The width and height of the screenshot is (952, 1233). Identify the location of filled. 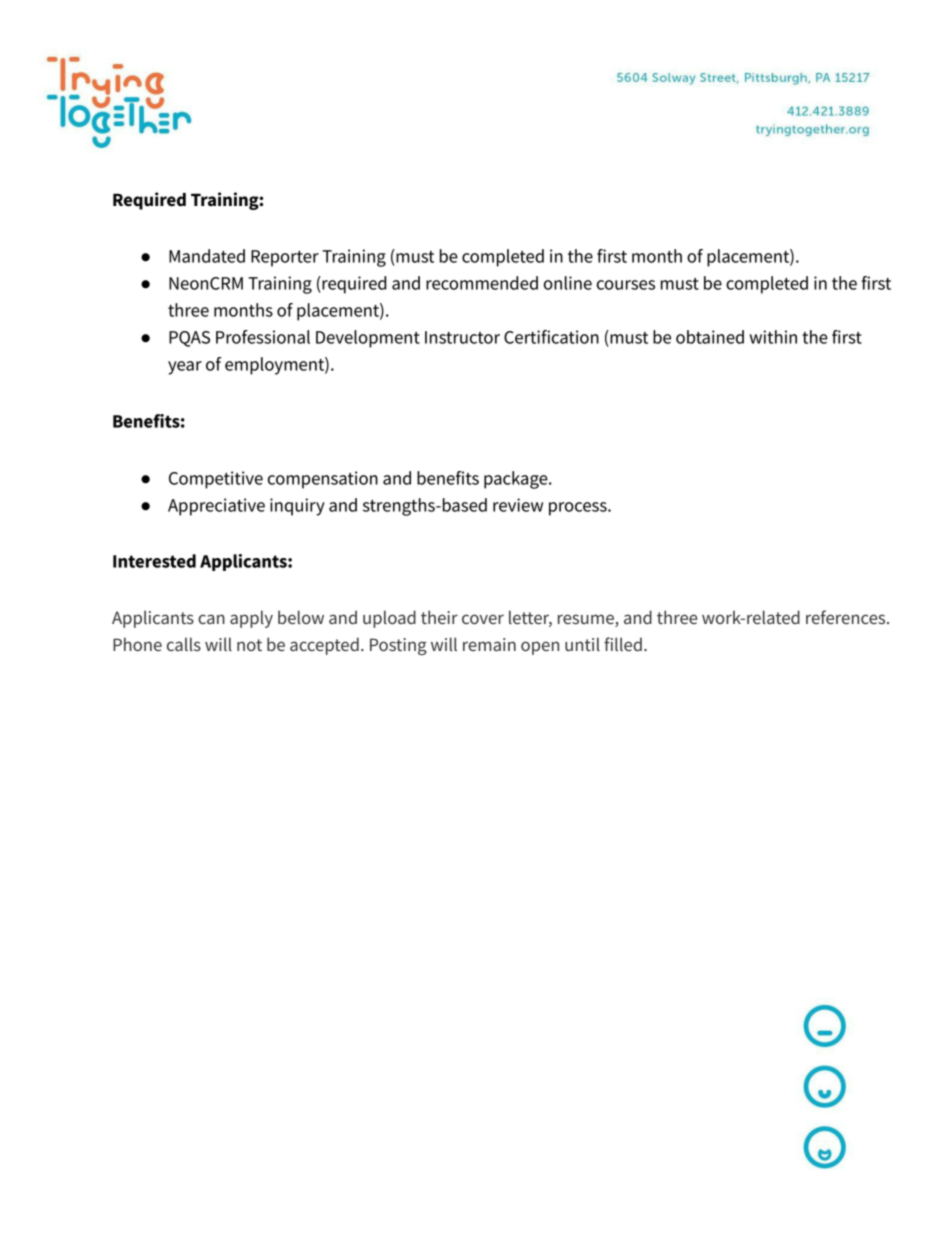
(623, 644).
